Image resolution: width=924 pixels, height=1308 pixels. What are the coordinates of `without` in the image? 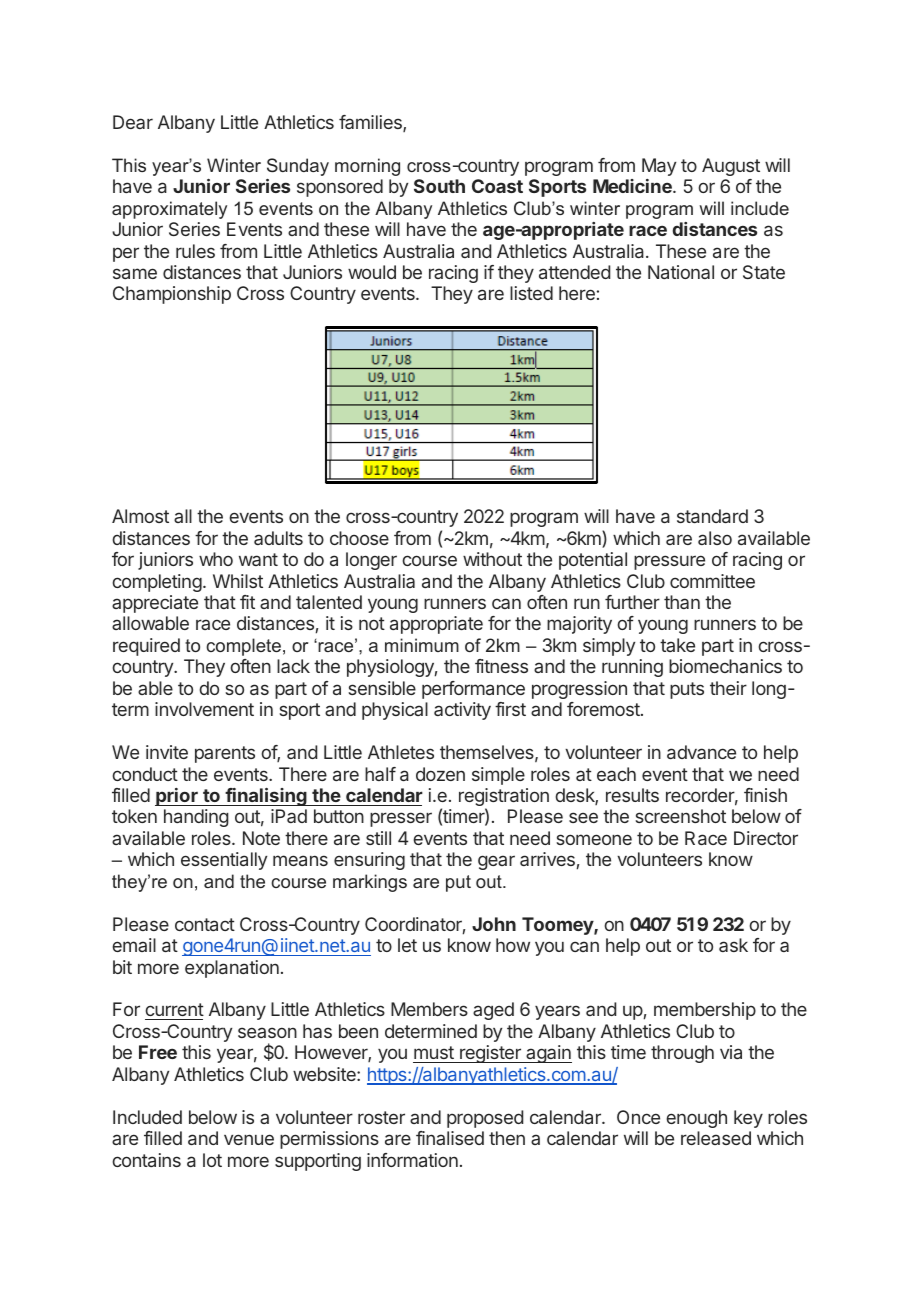 It's located at (492, 559).
